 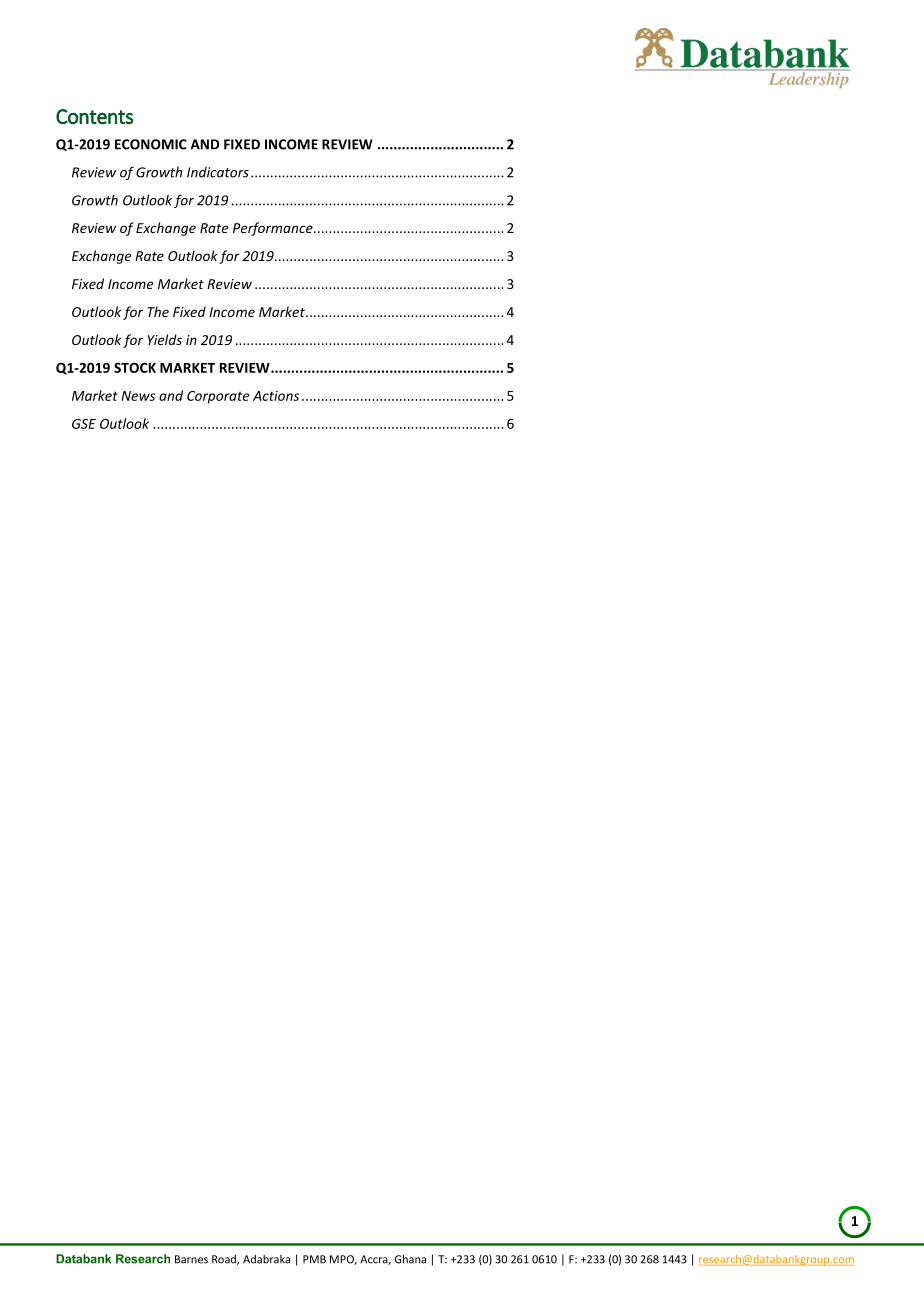 What do you see at coordinates (274, 229) in the page?
I see `Performance` at bounding box center [274, 229].
